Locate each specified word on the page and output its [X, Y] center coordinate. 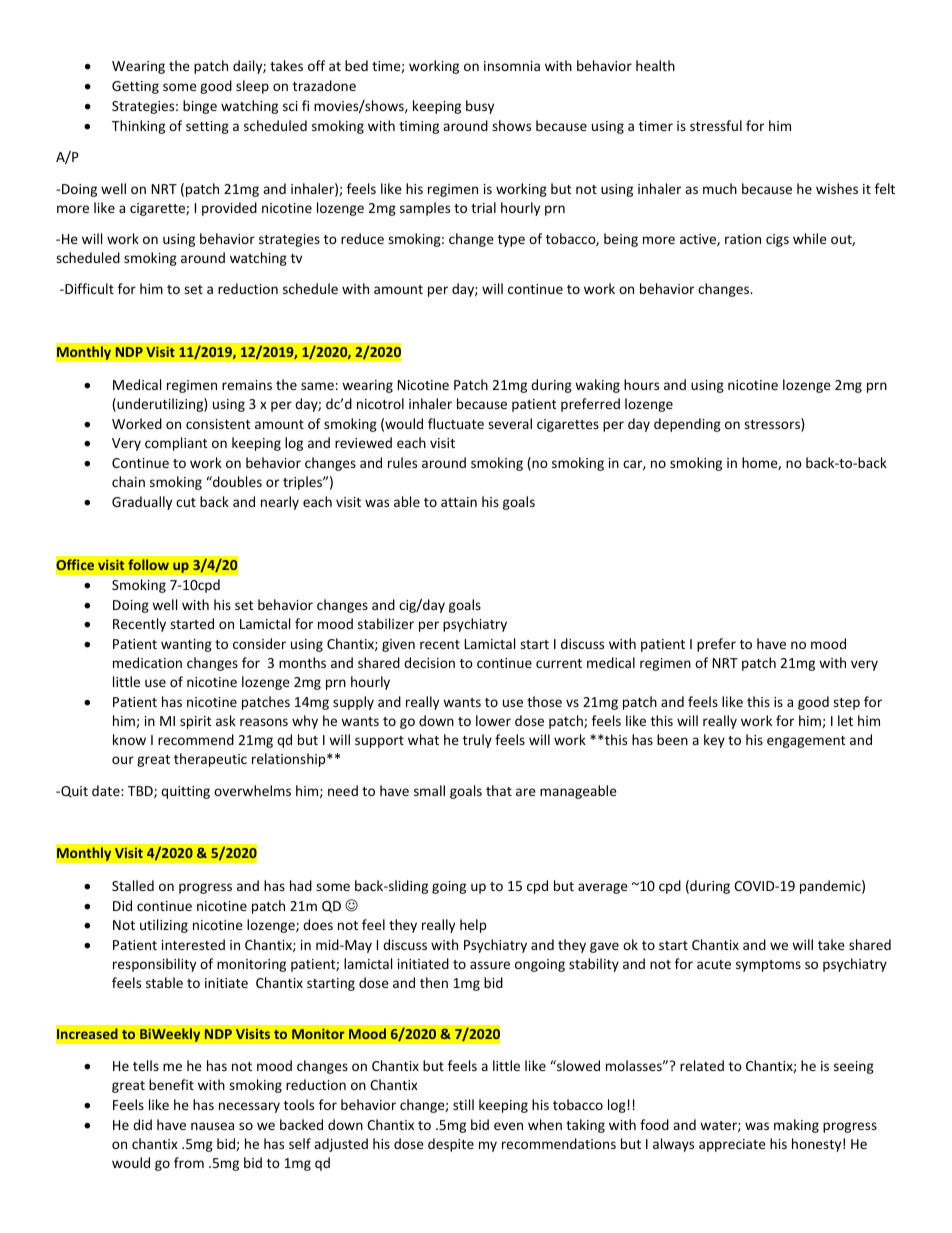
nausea [212, 1126]
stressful [716, 125]
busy [480, 107]
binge [200, 107]
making [796, 1126]
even [508, 1126]
